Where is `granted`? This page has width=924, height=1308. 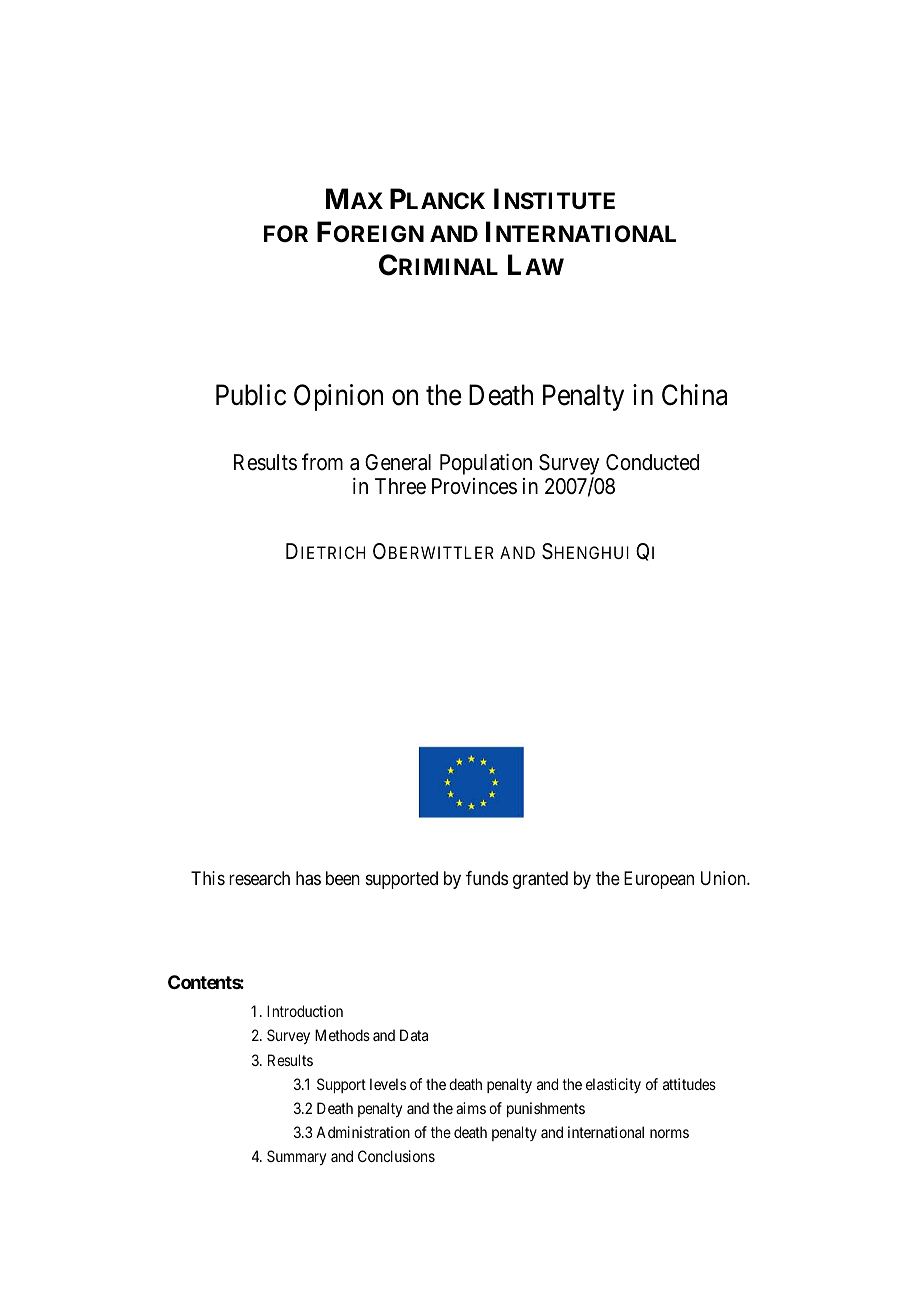 granted is located at coordinates (540, 880).
